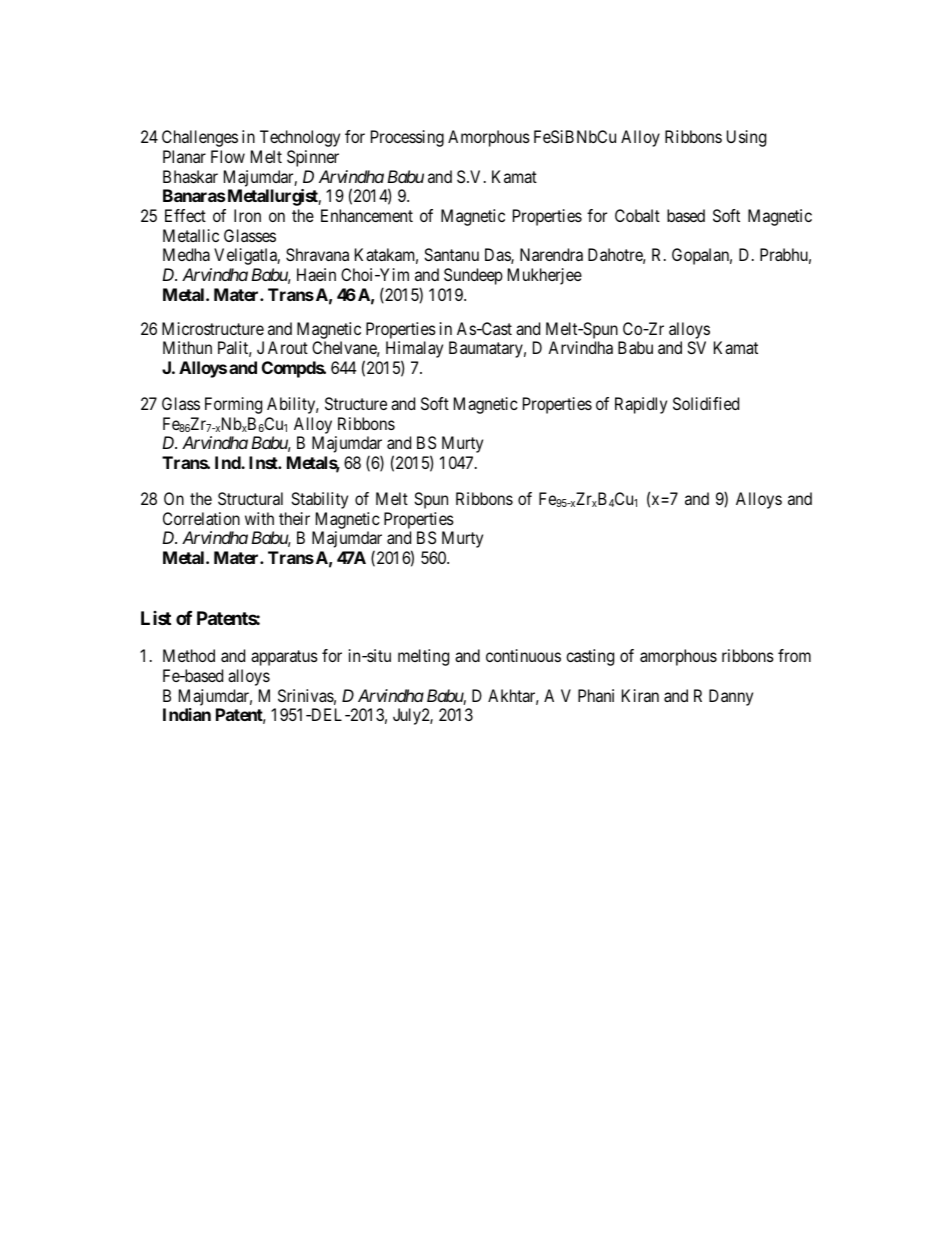 This screenshot has width=952, height=1233. Describe the element at coordinates (233, 405) in the screenshot. I see `Forming` at that location.
